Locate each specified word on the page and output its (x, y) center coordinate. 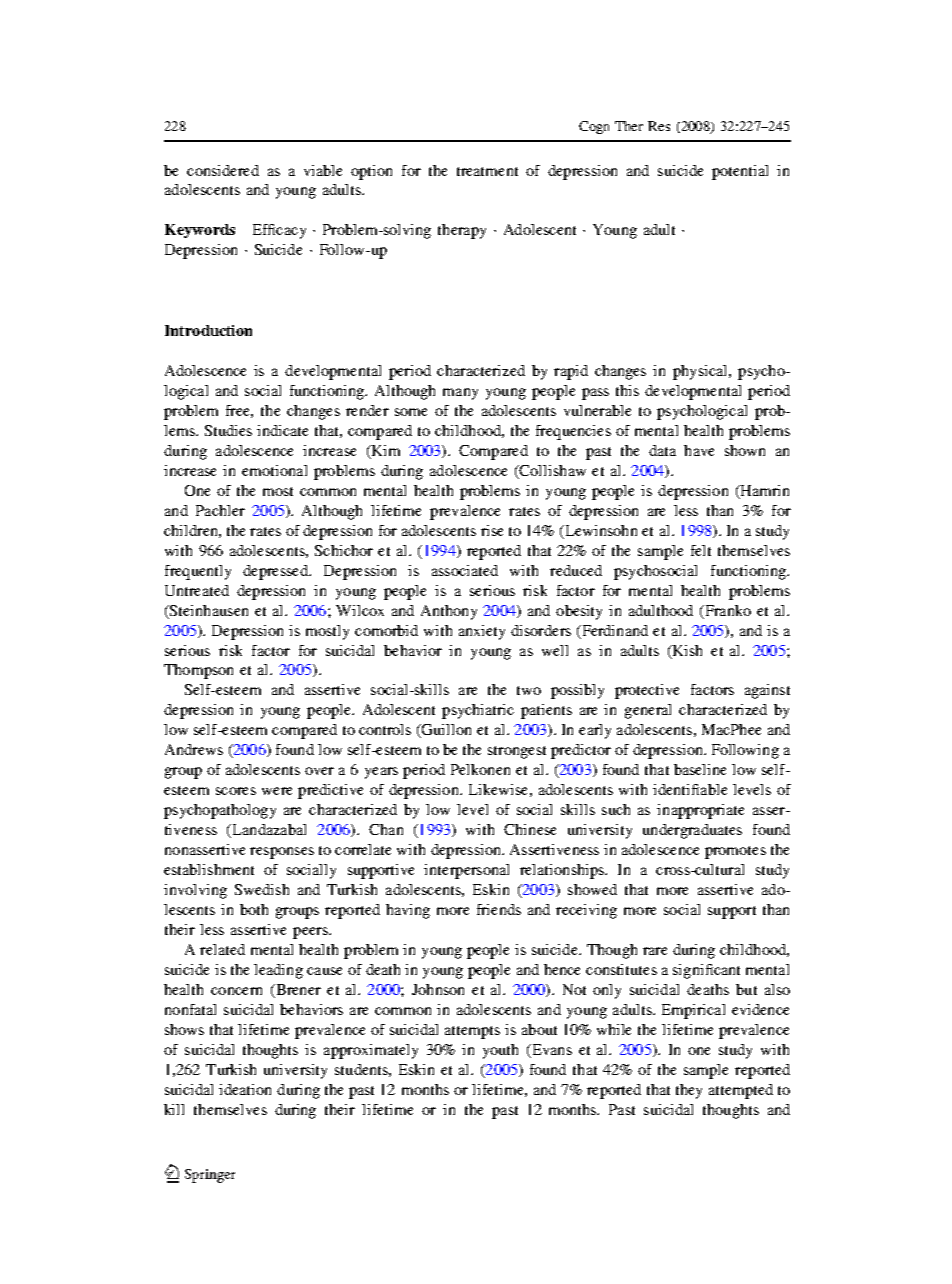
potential (740, 172)
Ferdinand (613, 631)
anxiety (482, 632)
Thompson (198, 671)
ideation (245, 1089)
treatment (487, 171)
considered (223, 170)
